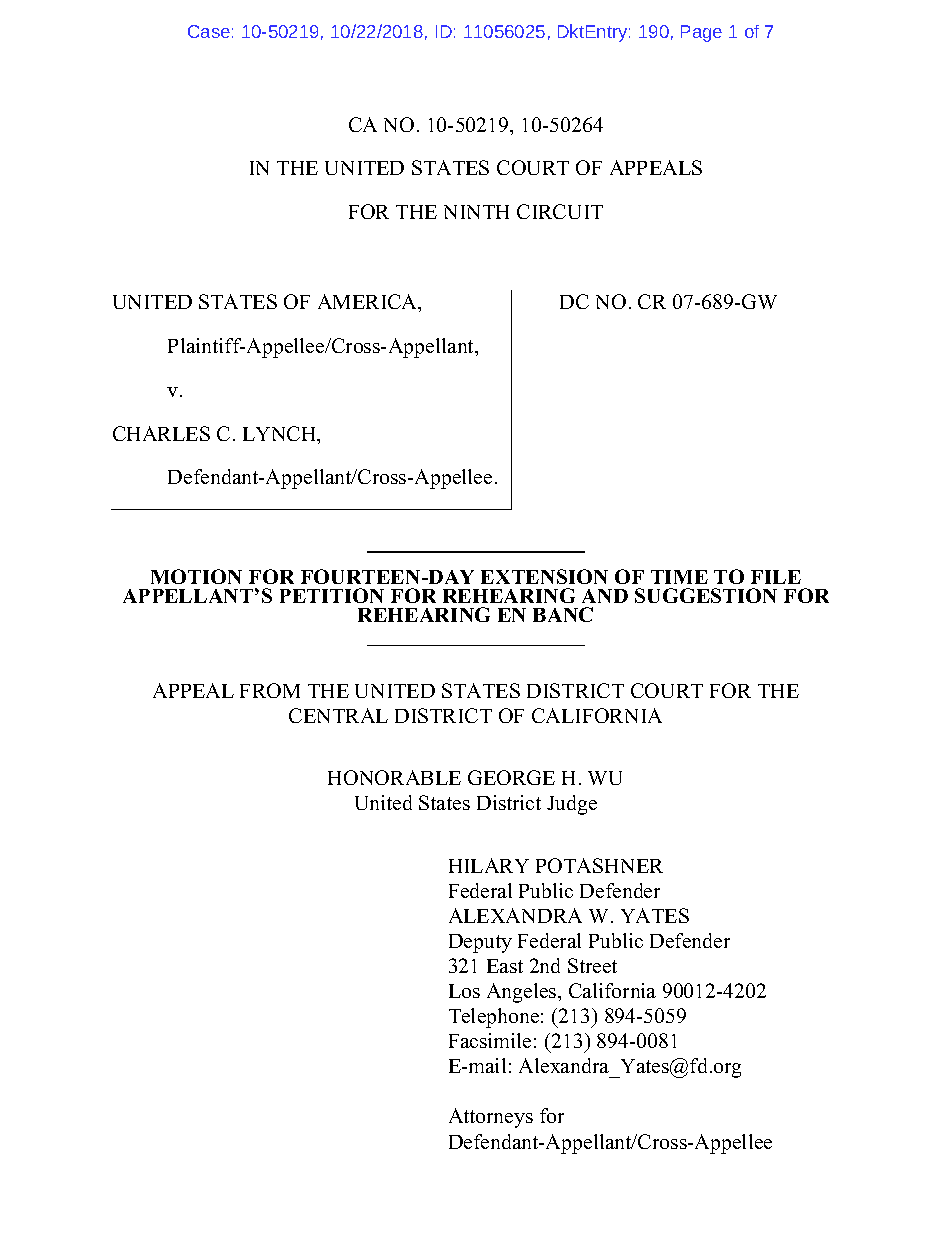 The width and height of the page is (952, 1233). I want to click on Judge, so click(572, 805).
